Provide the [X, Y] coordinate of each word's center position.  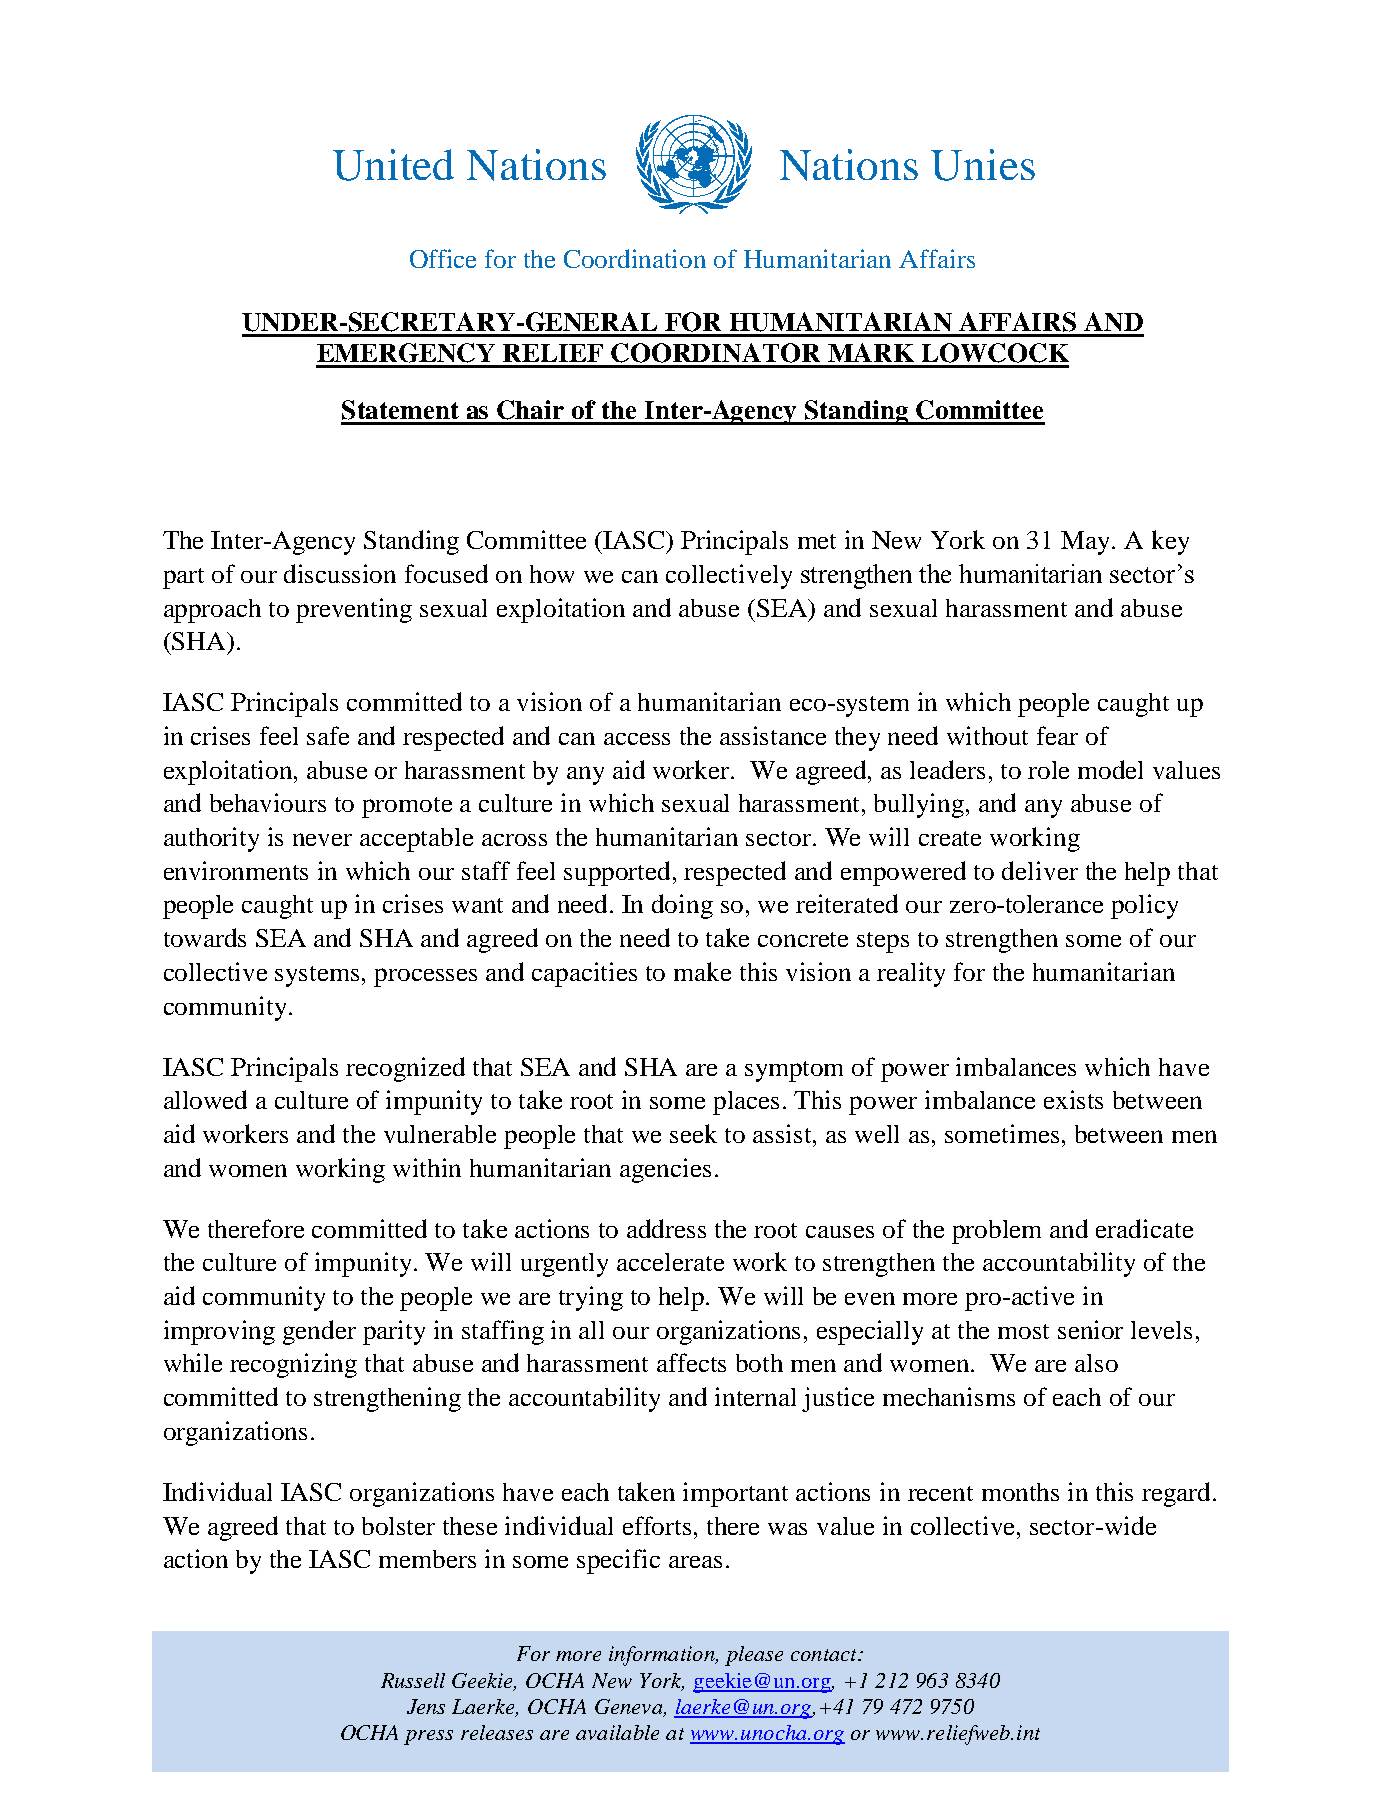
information [663, 1656]
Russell [413, 1680]
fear [1057, 735]
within [427, 1167]
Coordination [635, 258]
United [393, 165]
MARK [871, 352]
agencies [665, 1170]
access [637, 739]
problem [996, 1232]
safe [328, 735]
